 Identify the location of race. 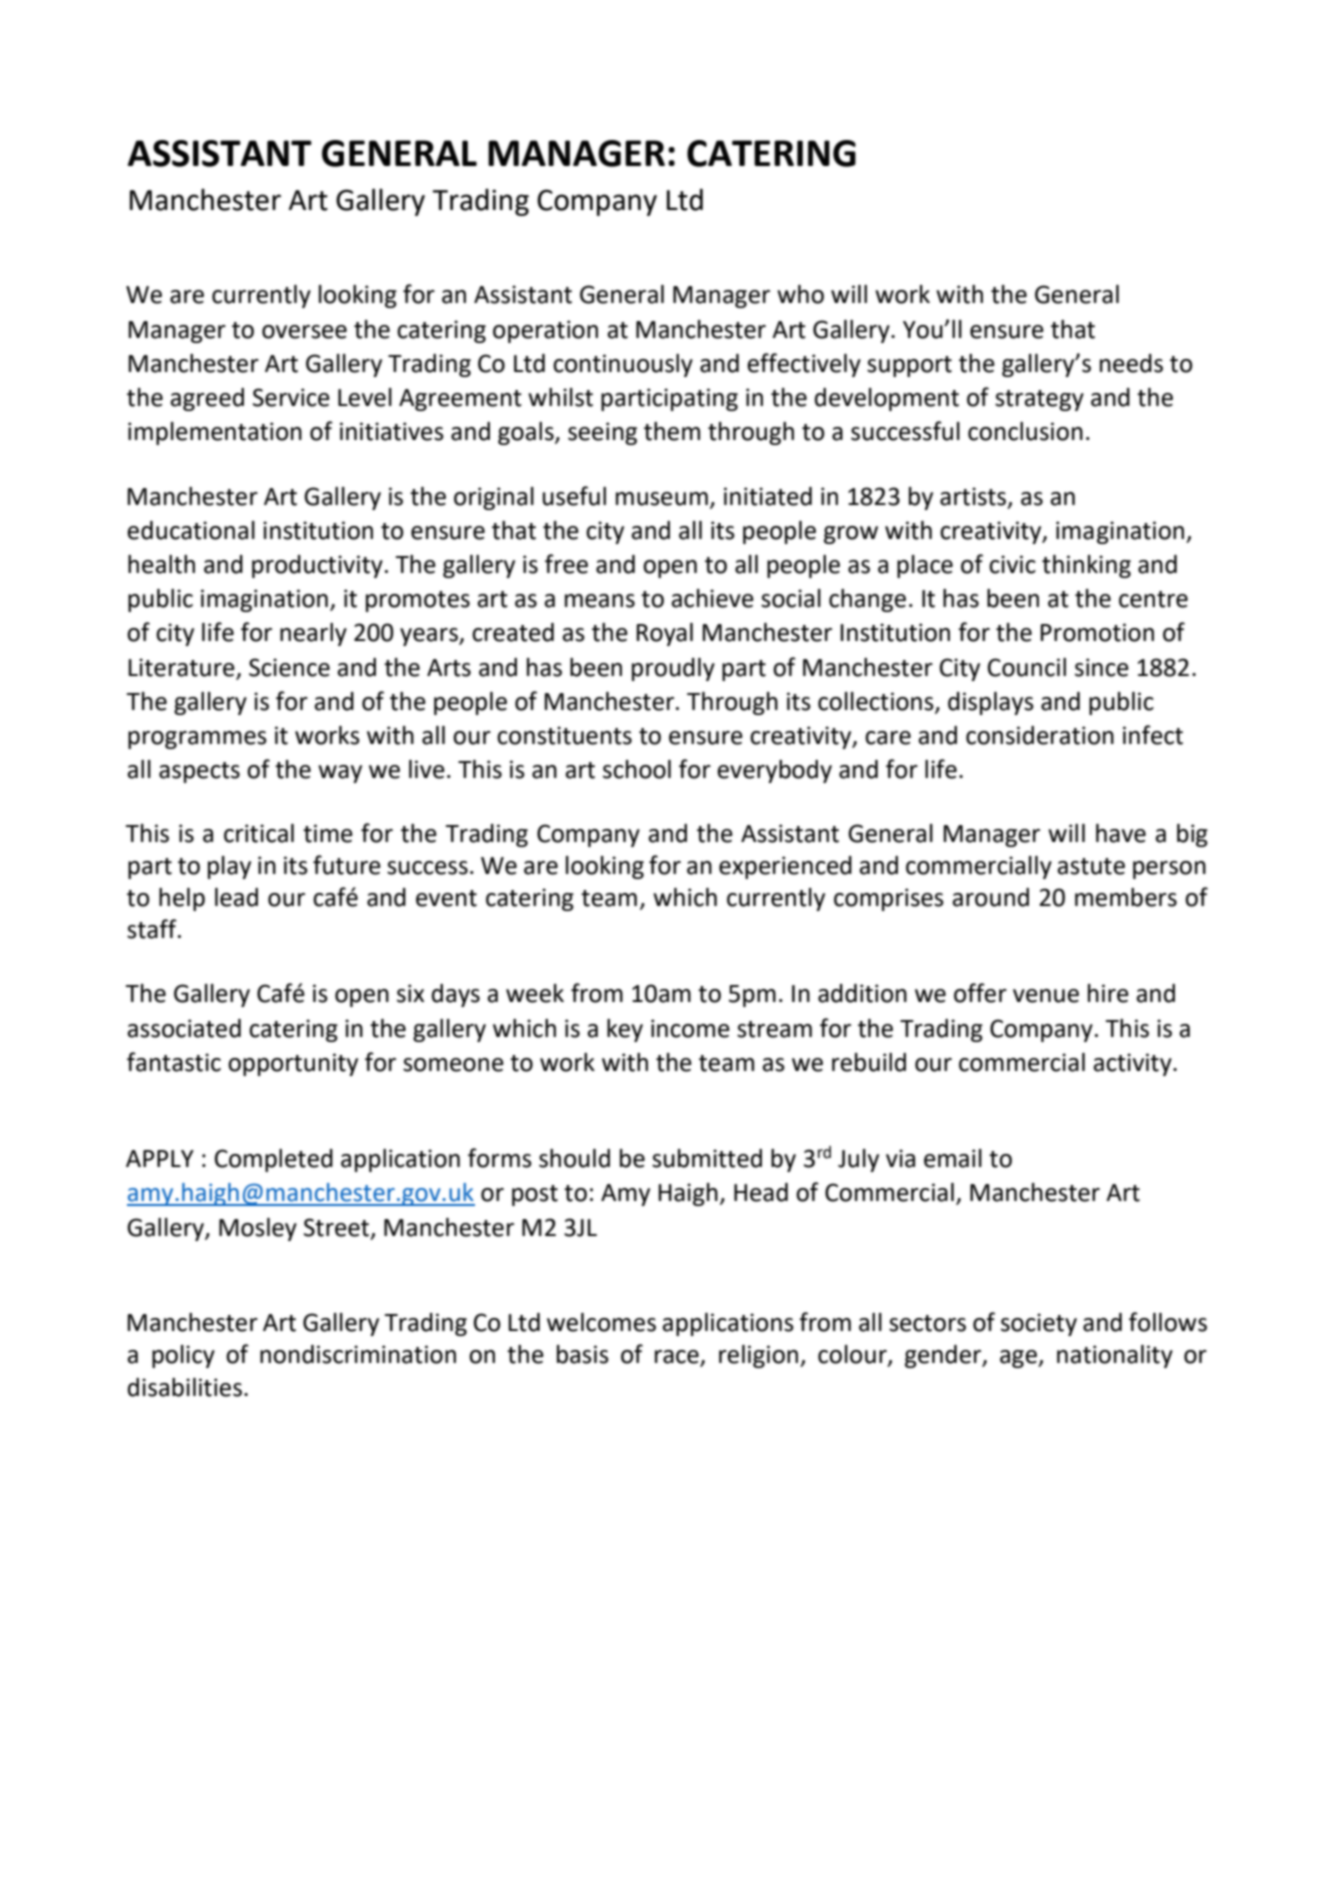
(678, 1358).
